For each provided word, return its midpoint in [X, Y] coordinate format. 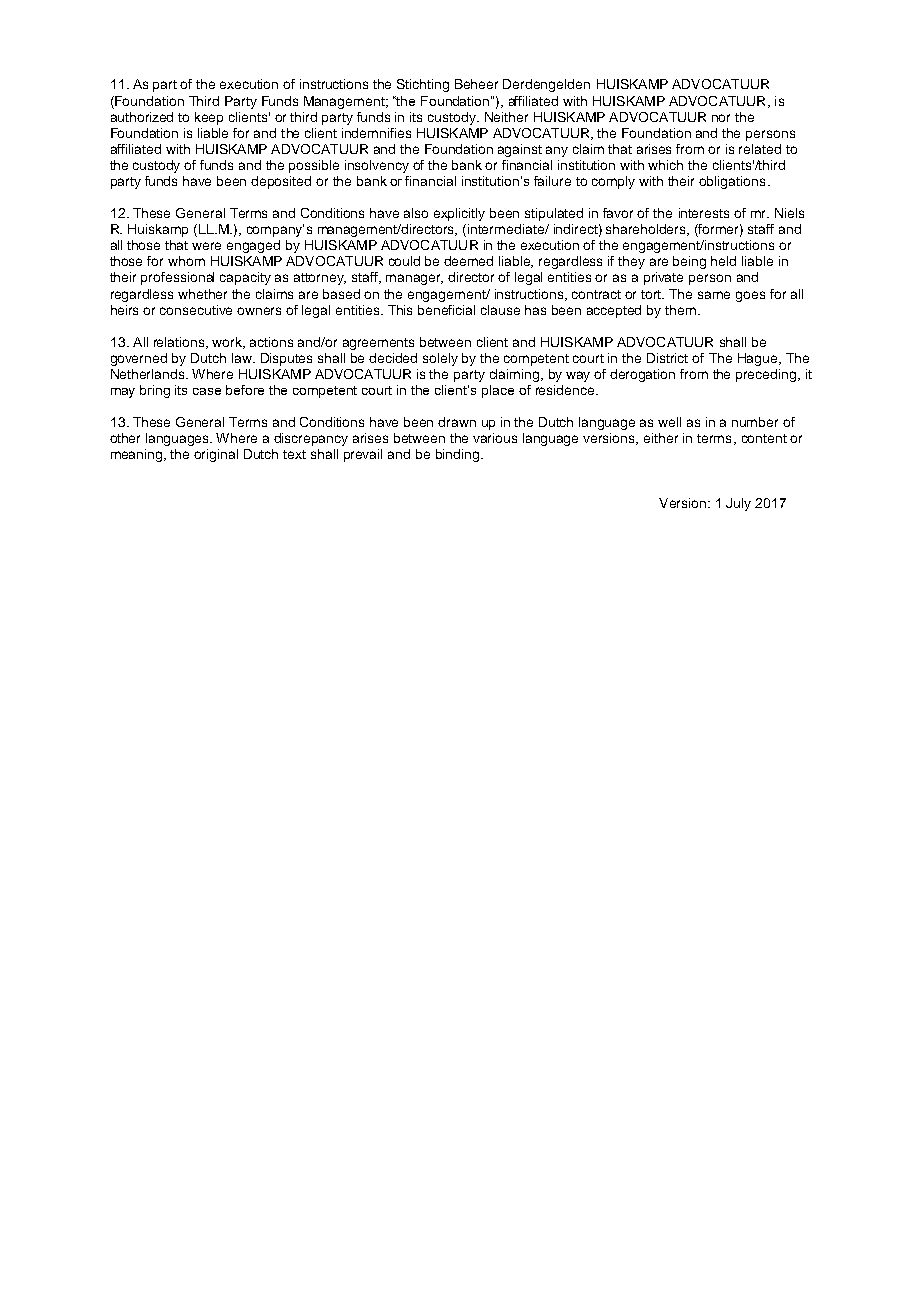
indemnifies [376, 133]
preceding [767, 375]
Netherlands [149, 374]
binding [457, 455]
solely [440, 359]
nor [721, 118]
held [723, 261]
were [206, 246]
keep [209, 118]
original [216, 455]
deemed [468, 261]
